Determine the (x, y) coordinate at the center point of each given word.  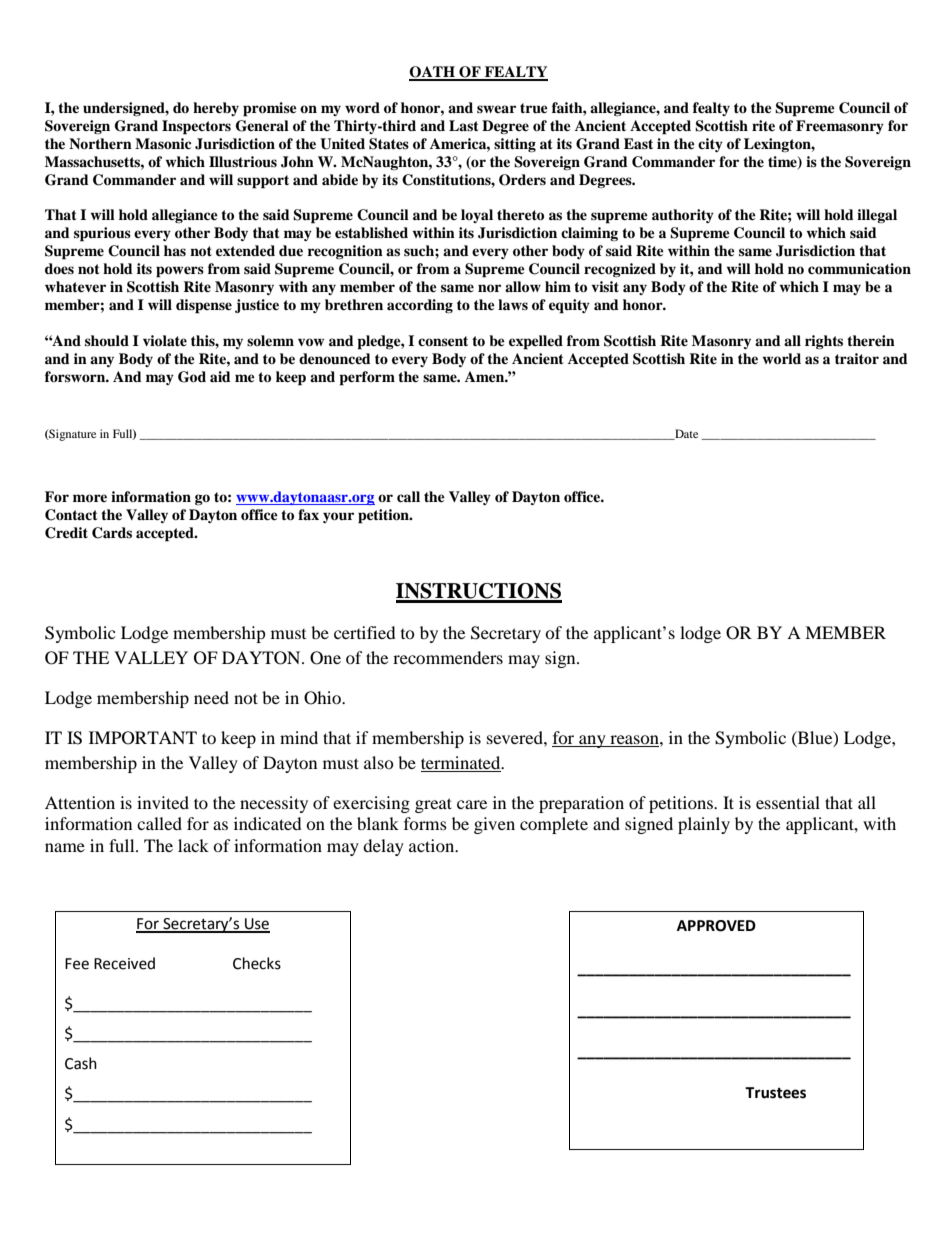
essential (788, 802)
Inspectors (196, 127)
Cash (81, 1063)
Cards (112, 533)
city (710, 145)
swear (496, 109)
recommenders (448, 657)
